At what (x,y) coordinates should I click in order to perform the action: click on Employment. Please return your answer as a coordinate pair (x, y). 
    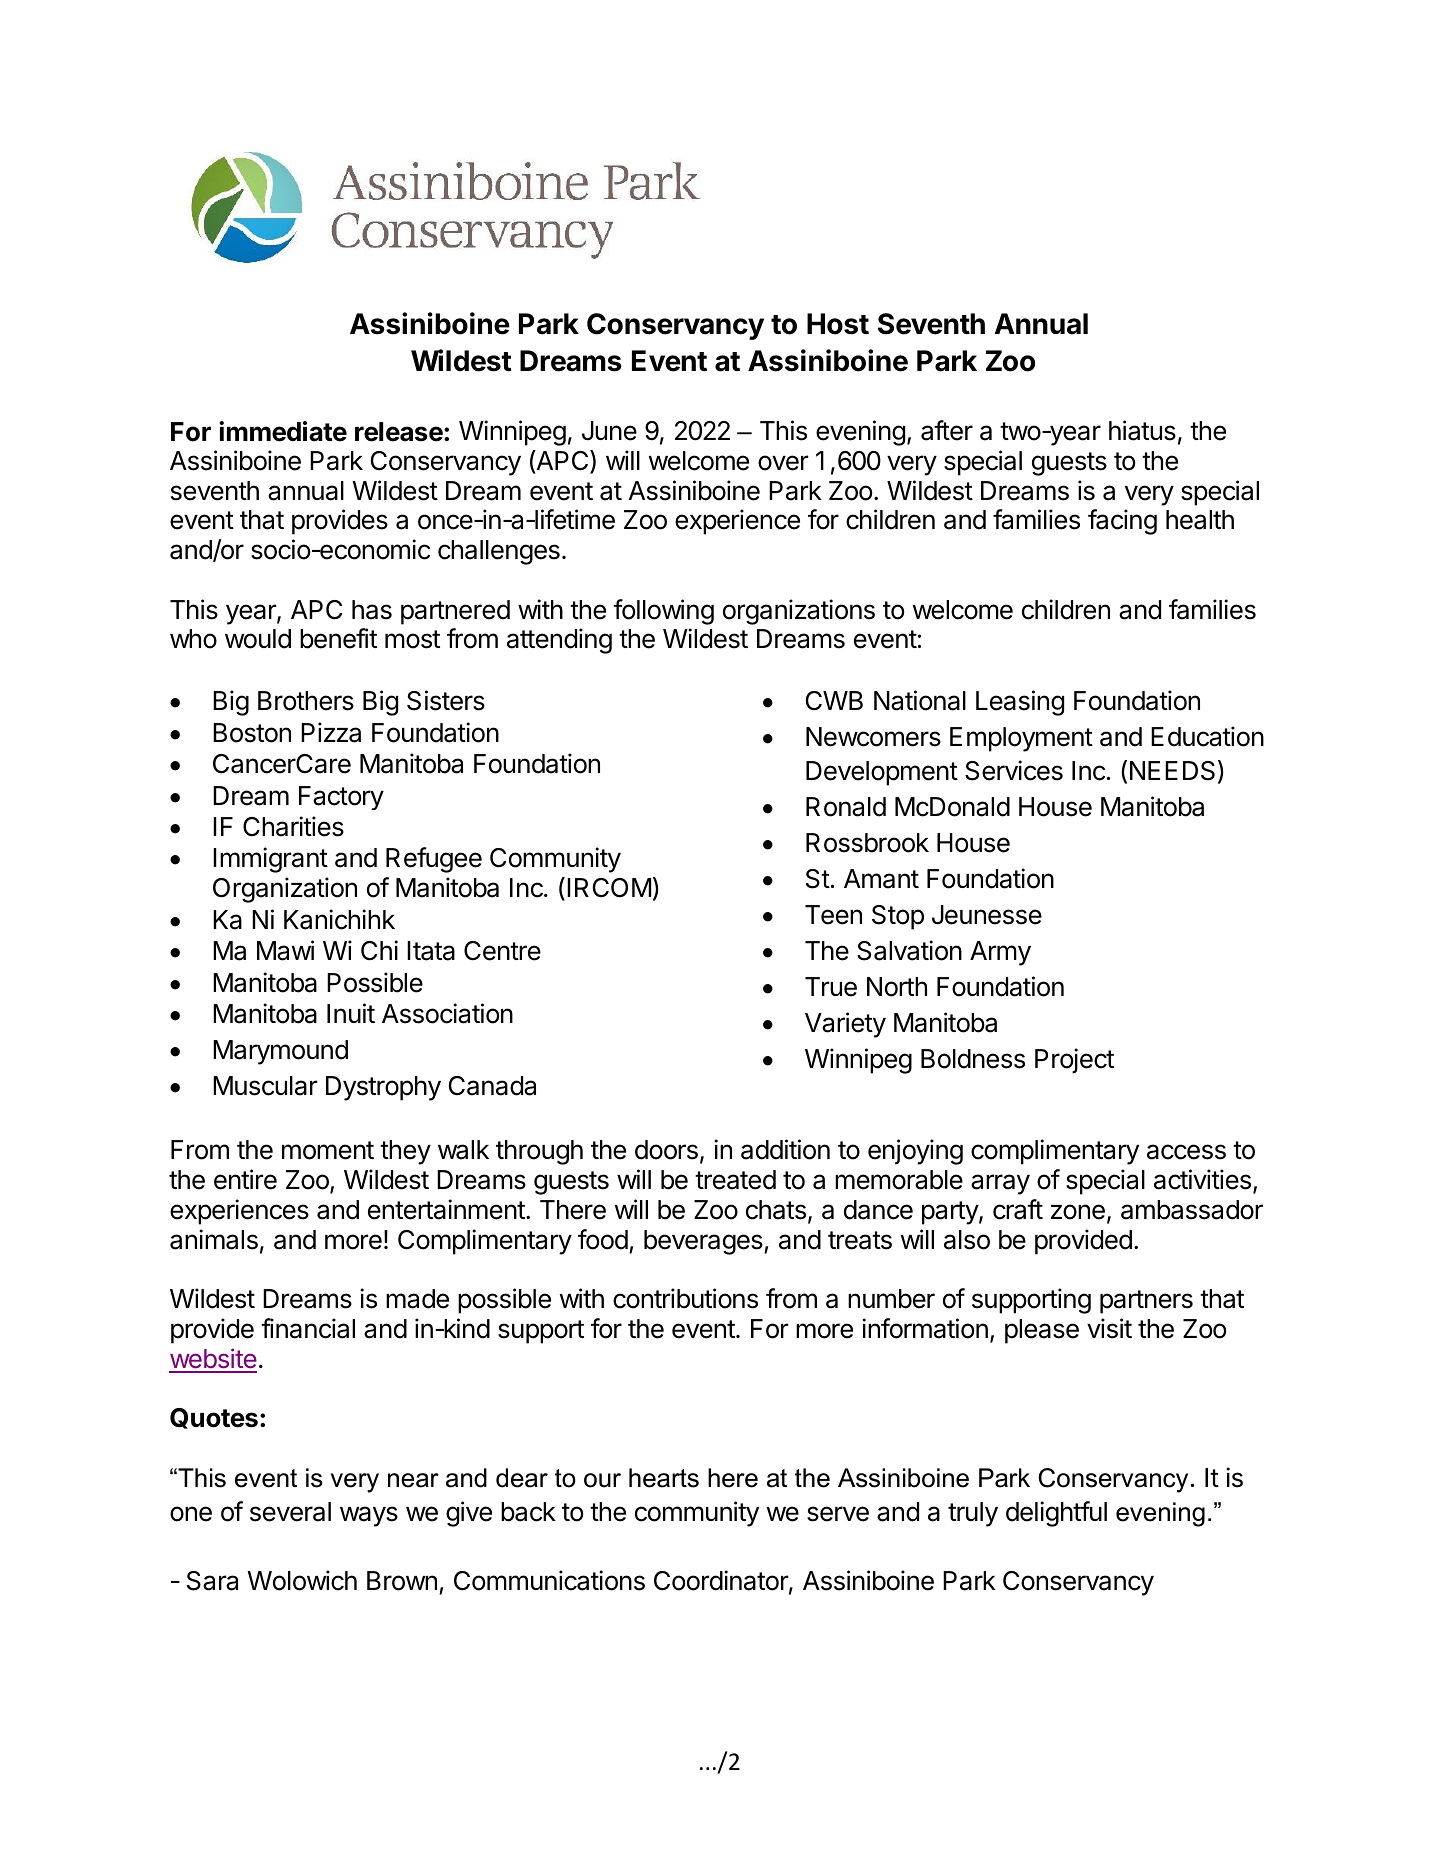
    Looking at the image, I should click on (1021, 739).
